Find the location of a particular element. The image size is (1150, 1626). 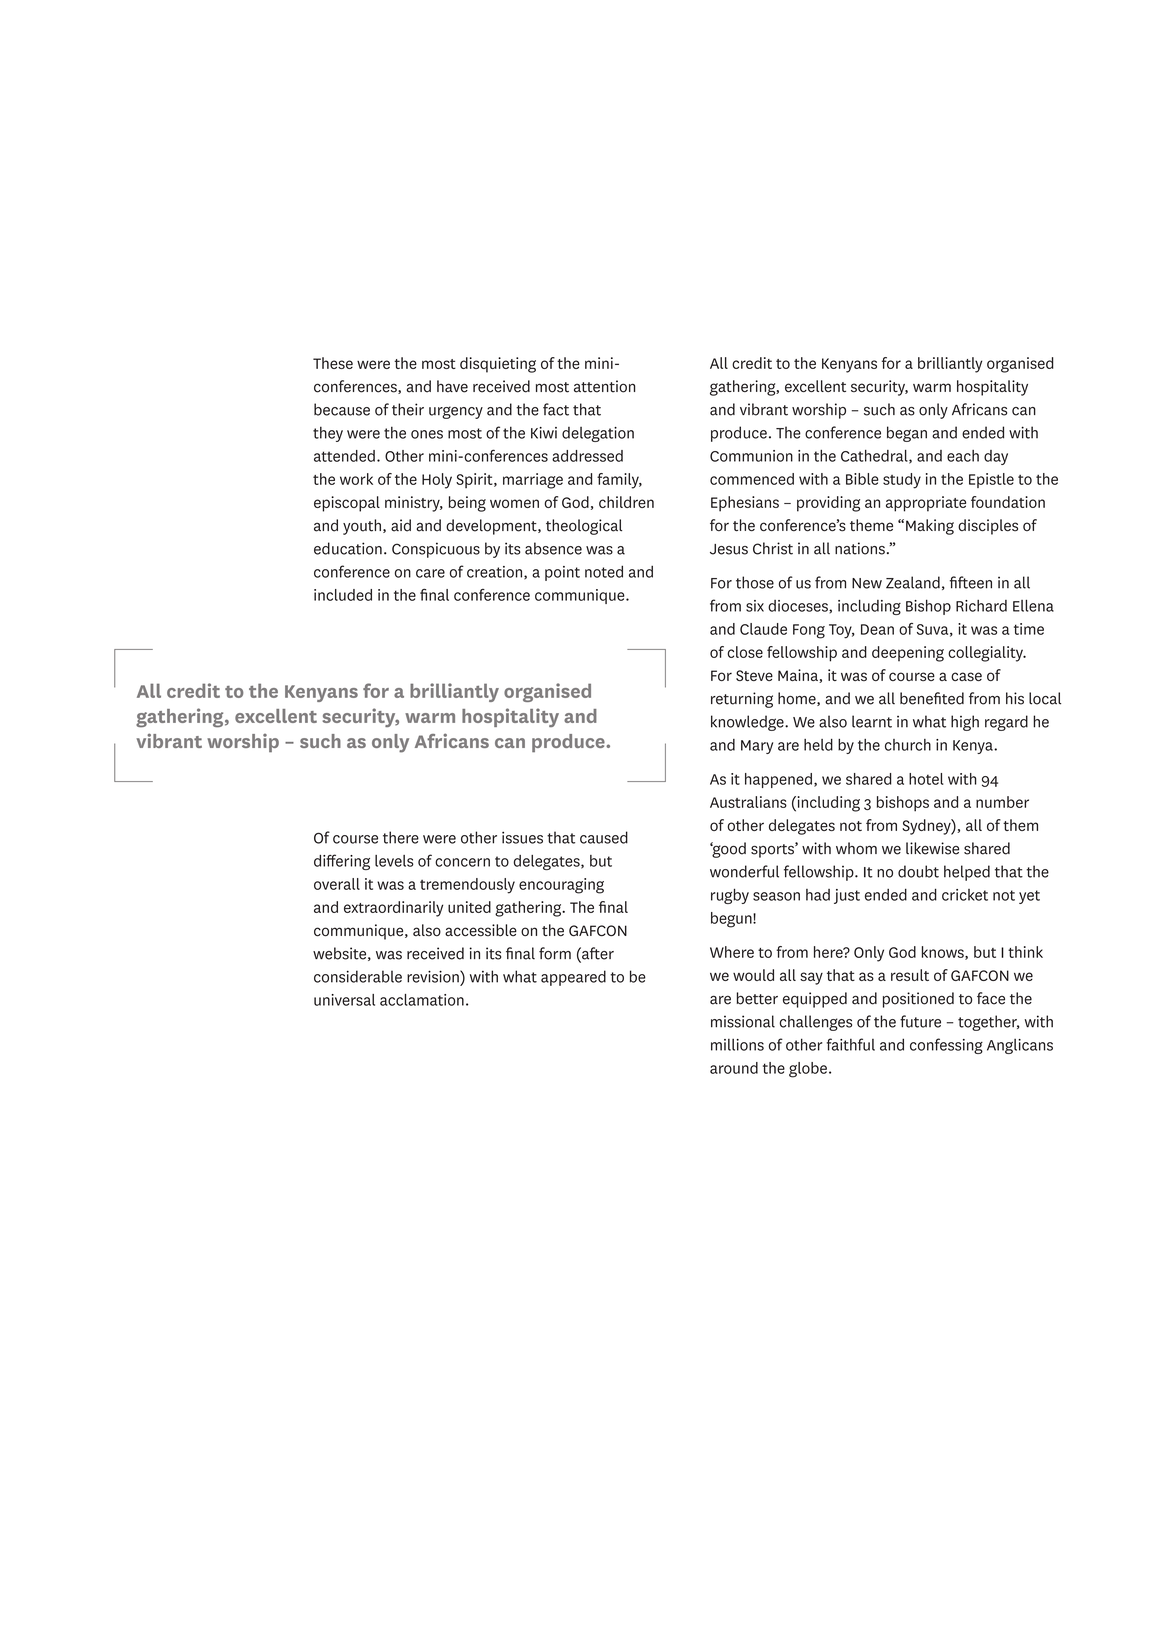

confessing is located at coordinates (946, 1046).
